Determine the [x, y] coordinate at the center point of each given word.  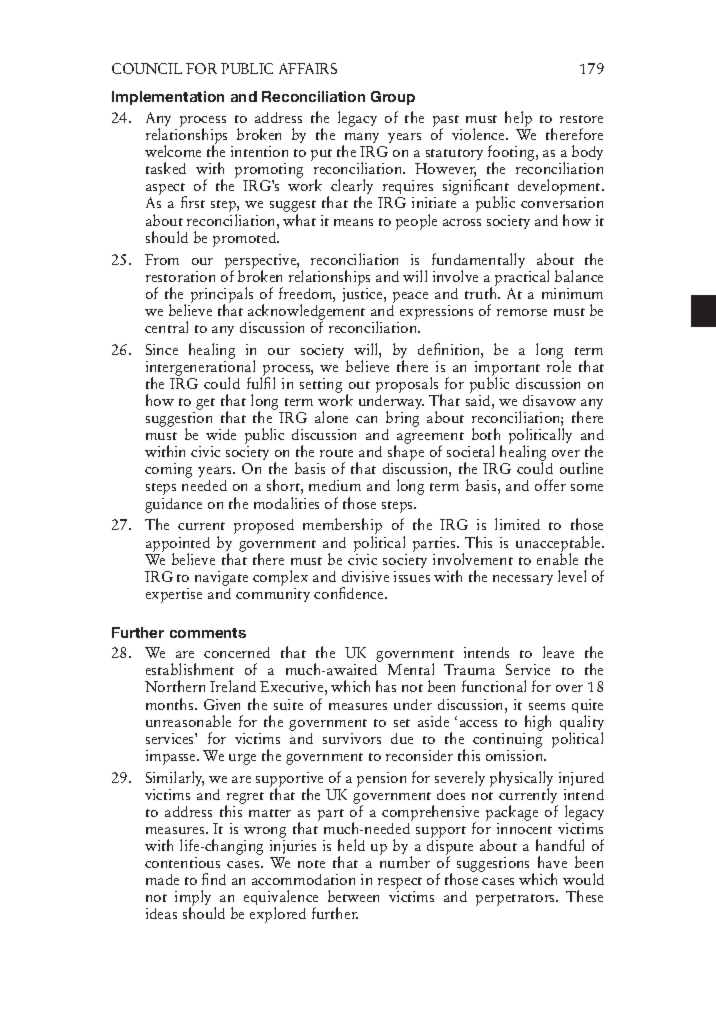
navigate [221, 578]
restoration [180, 276]
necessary [523, 580]
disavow [549, 400]
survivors [352, 738]
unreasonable [188, 721]
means [353, 222]
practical [522, 278]
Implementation [168, 98]
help [518, 119]
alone [331, 417]
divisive [365, 576]
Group [393, 98]
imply [193, 899]
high [538, 723]
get [205, 404]
